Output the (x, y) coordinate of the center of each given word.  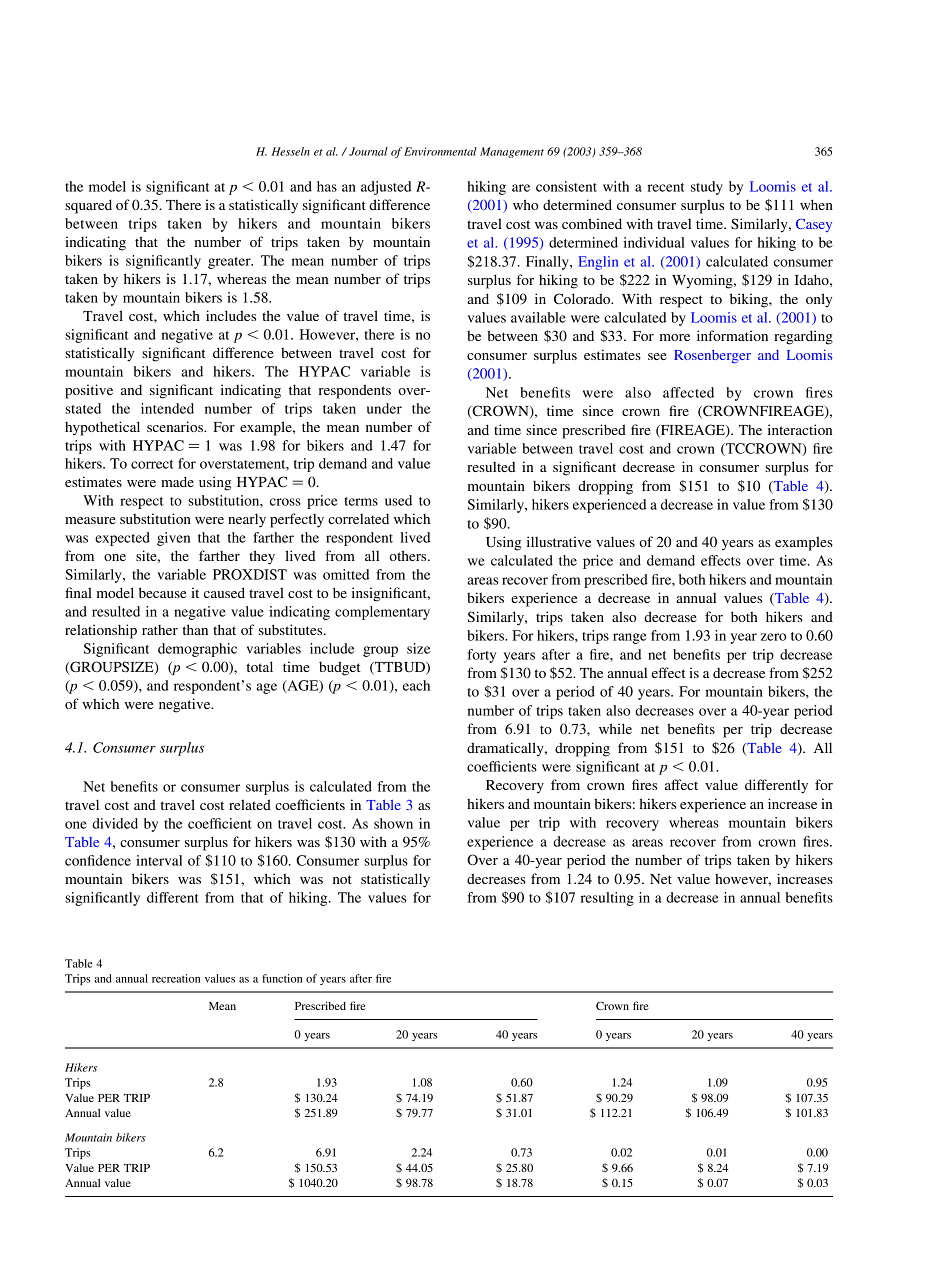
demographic (197, 650)
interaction (800, 429)
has (327, 186)
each (416, 685)
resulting (607, 899)
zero (773, 637)
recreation (176, 978)
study (707, 188)
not (342, 879)
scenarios (176, 426)
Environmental (440, 151)
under (384, 408)
